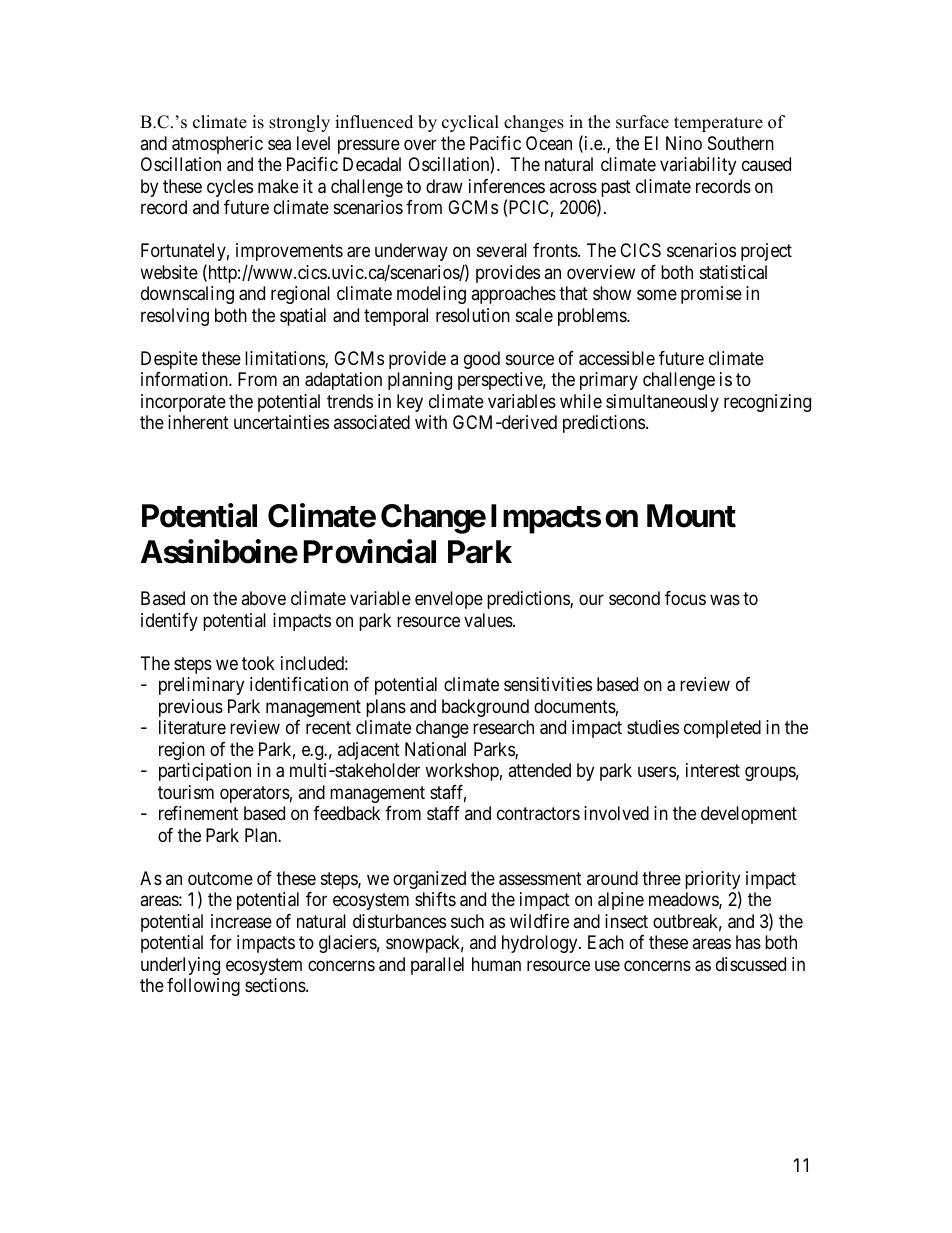 This page has height=1233, width=952. What do you see at coordinates (470, 123) in the page?
I see `cyclical` at bounding box center [470, 123].
